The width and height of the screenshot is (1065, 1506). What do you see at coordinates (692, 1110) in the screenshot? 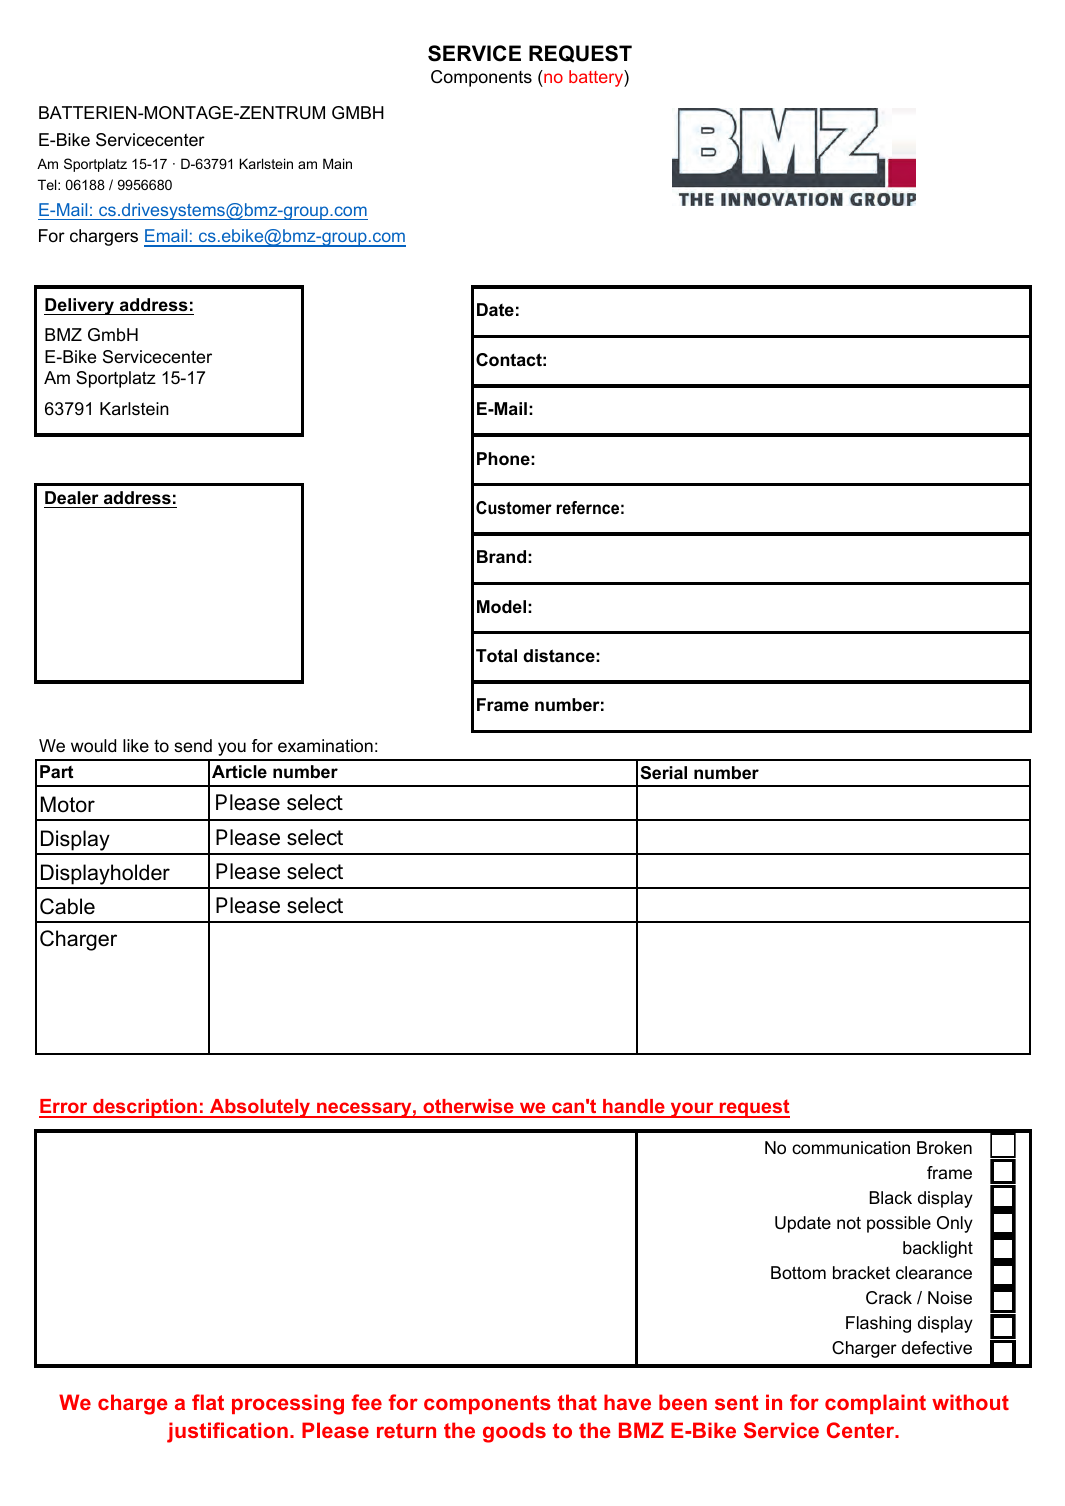
I see `your` at bounding box center [692, 1110].
